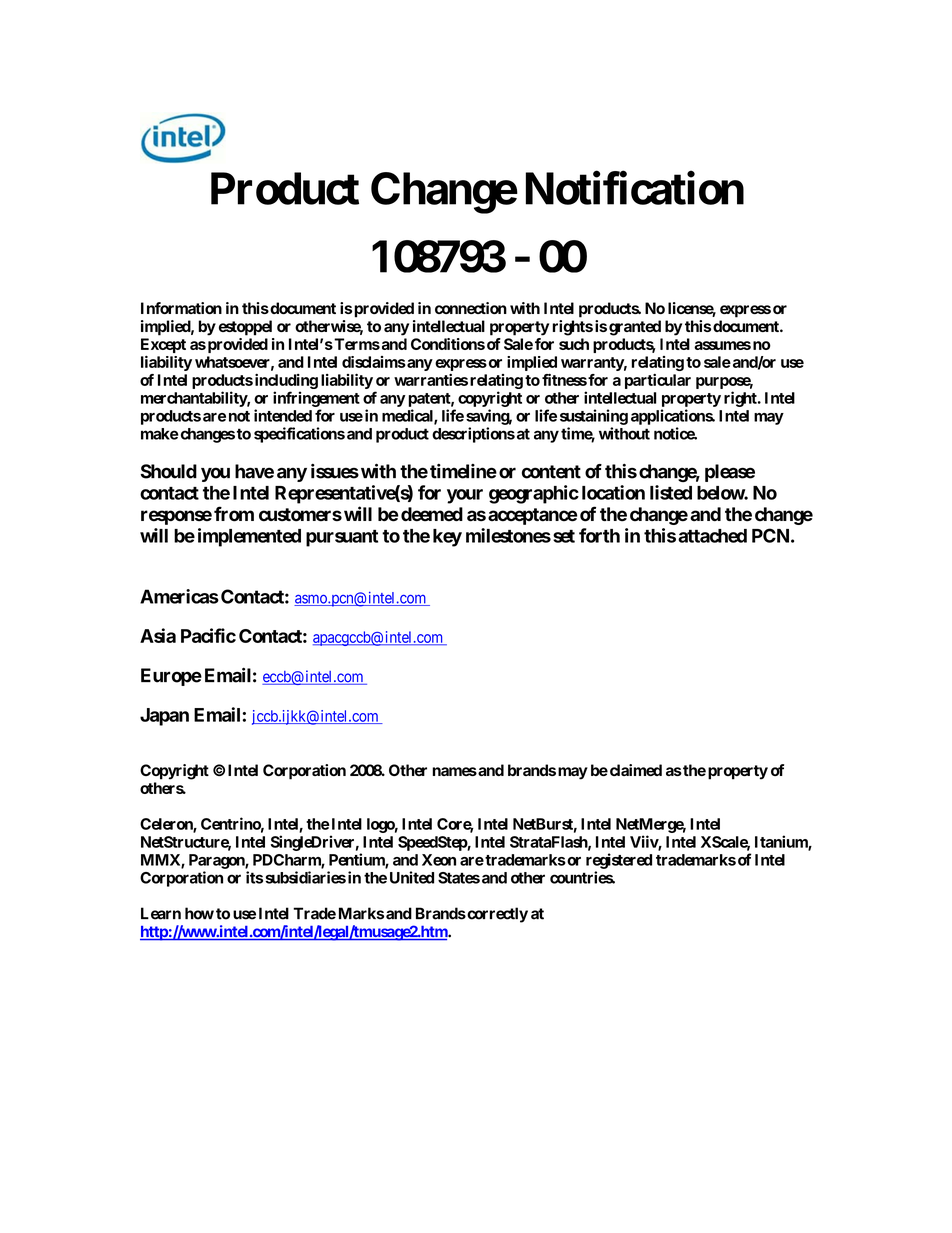 The height and width of the screenshot is (1233, 952). What do you see at coordinates (599, 535) in the screenshot?
I see `forth` at bounding box center [599, 535].
